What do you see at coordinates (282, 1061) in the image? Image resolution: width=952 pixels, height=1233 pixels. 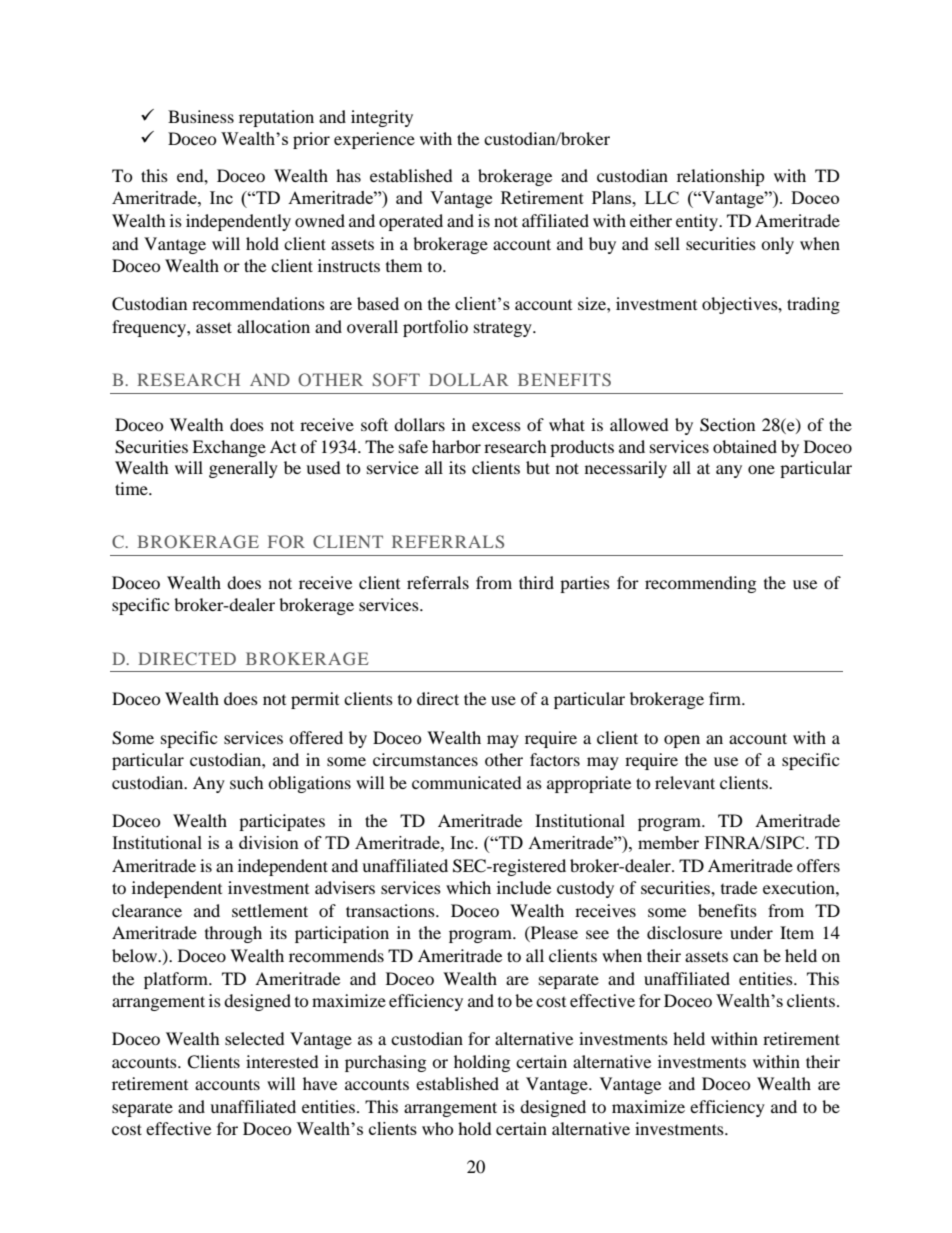 I see `interested` at bounding box center [282, 1061].
